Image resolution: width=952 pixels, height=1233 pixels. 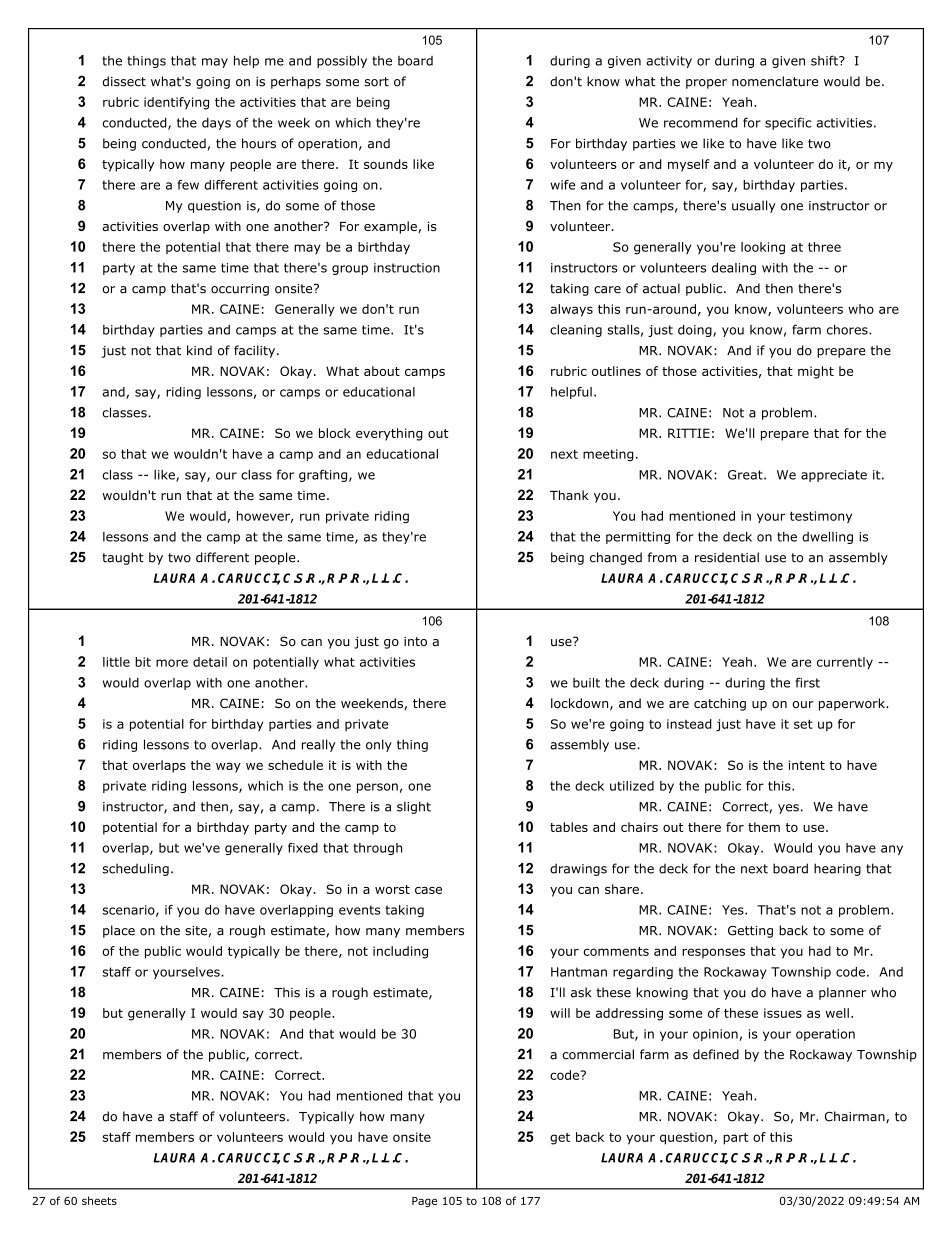 What do you see at coordinates (176, 103) in the screenshot?
I see `identifying` at bounding box center [176, 103].
